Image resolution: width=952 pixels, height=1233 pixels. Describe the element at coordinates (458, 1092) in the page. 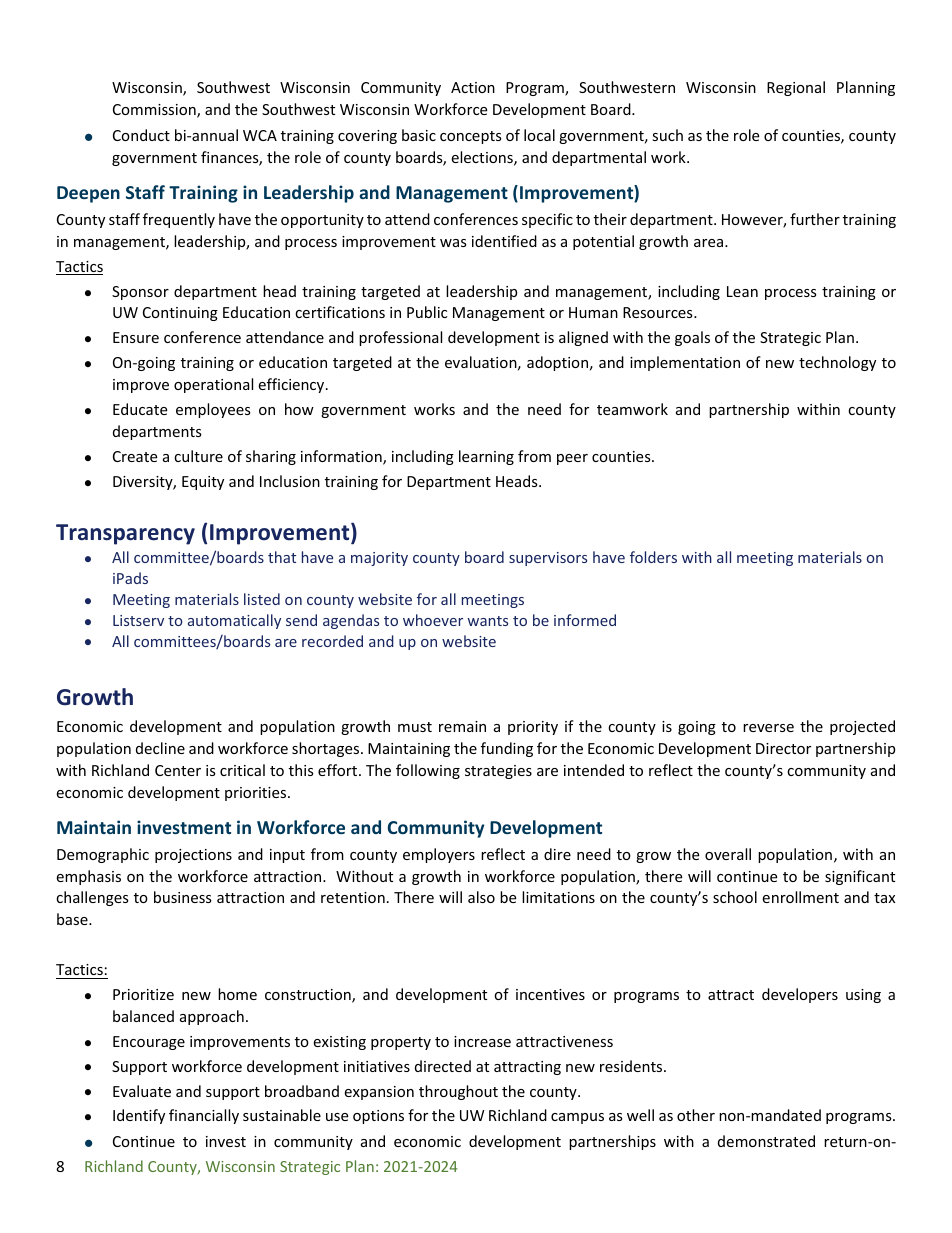

I see `throughout` at that location.
